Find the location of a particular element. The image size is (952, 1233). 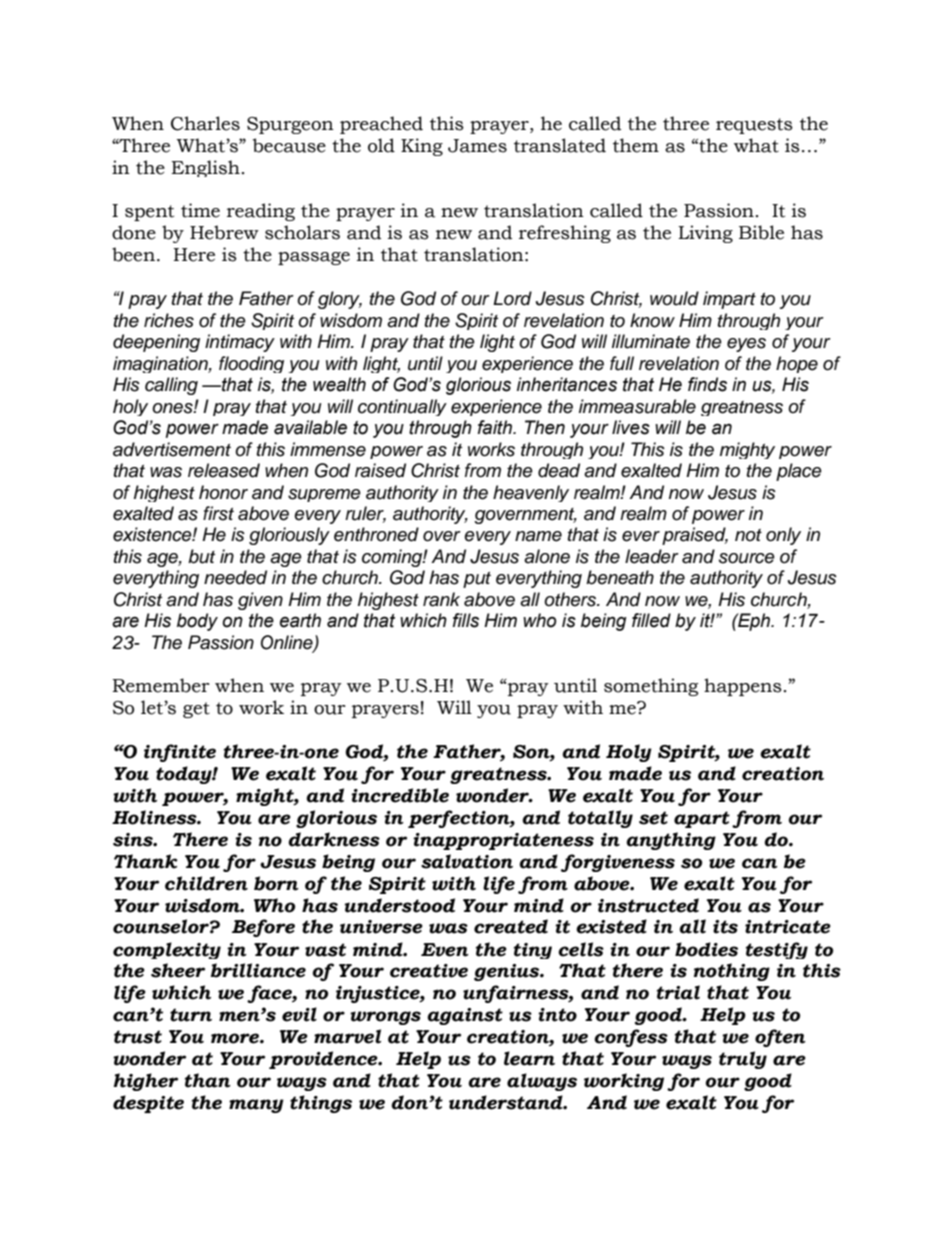

released is located at coordinates (224, 470).
